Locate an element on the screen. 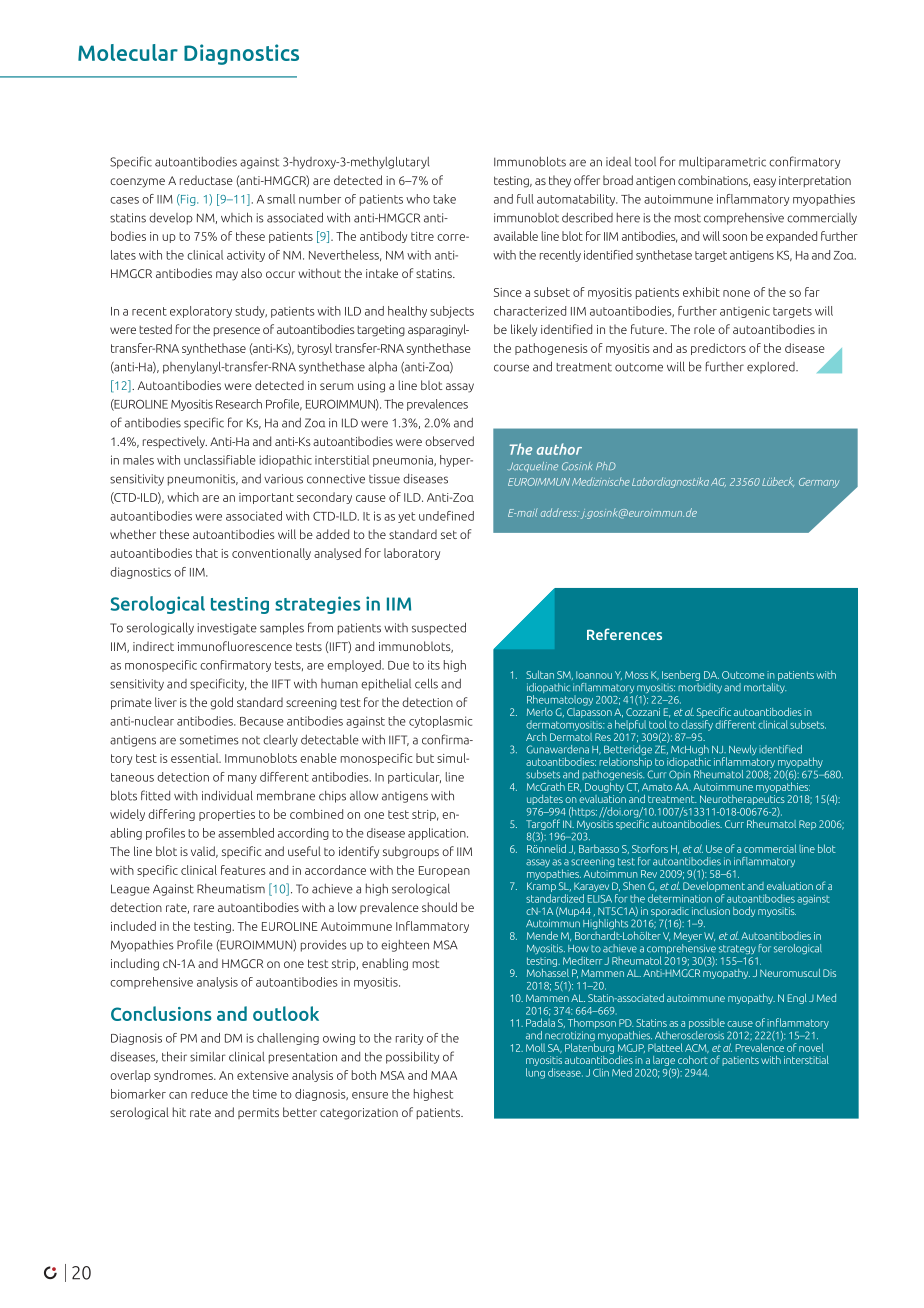  application is located at coordinates (438, 834).
